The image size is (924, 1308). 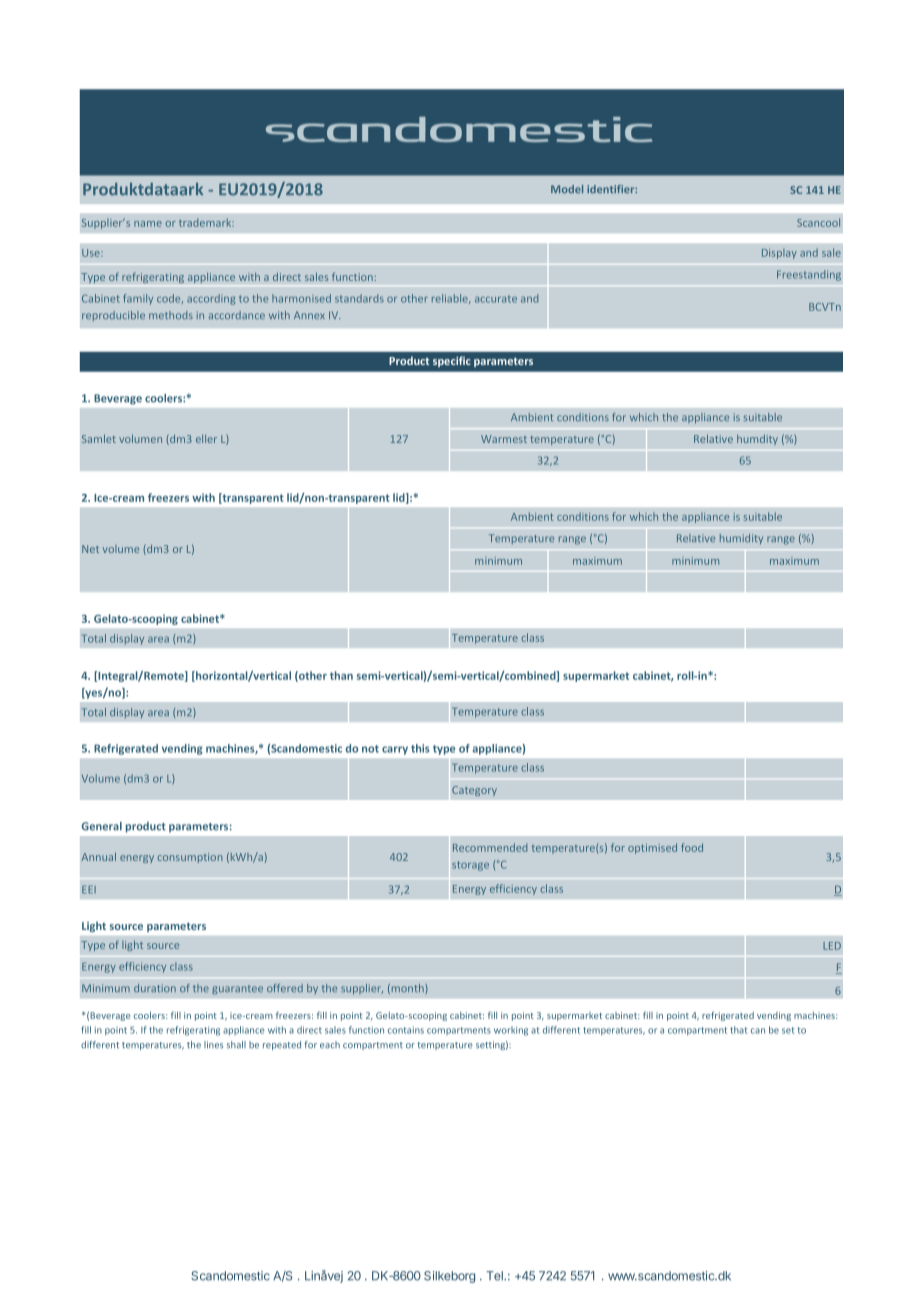 I want to click on accurate, so click(x=496, y=299).
